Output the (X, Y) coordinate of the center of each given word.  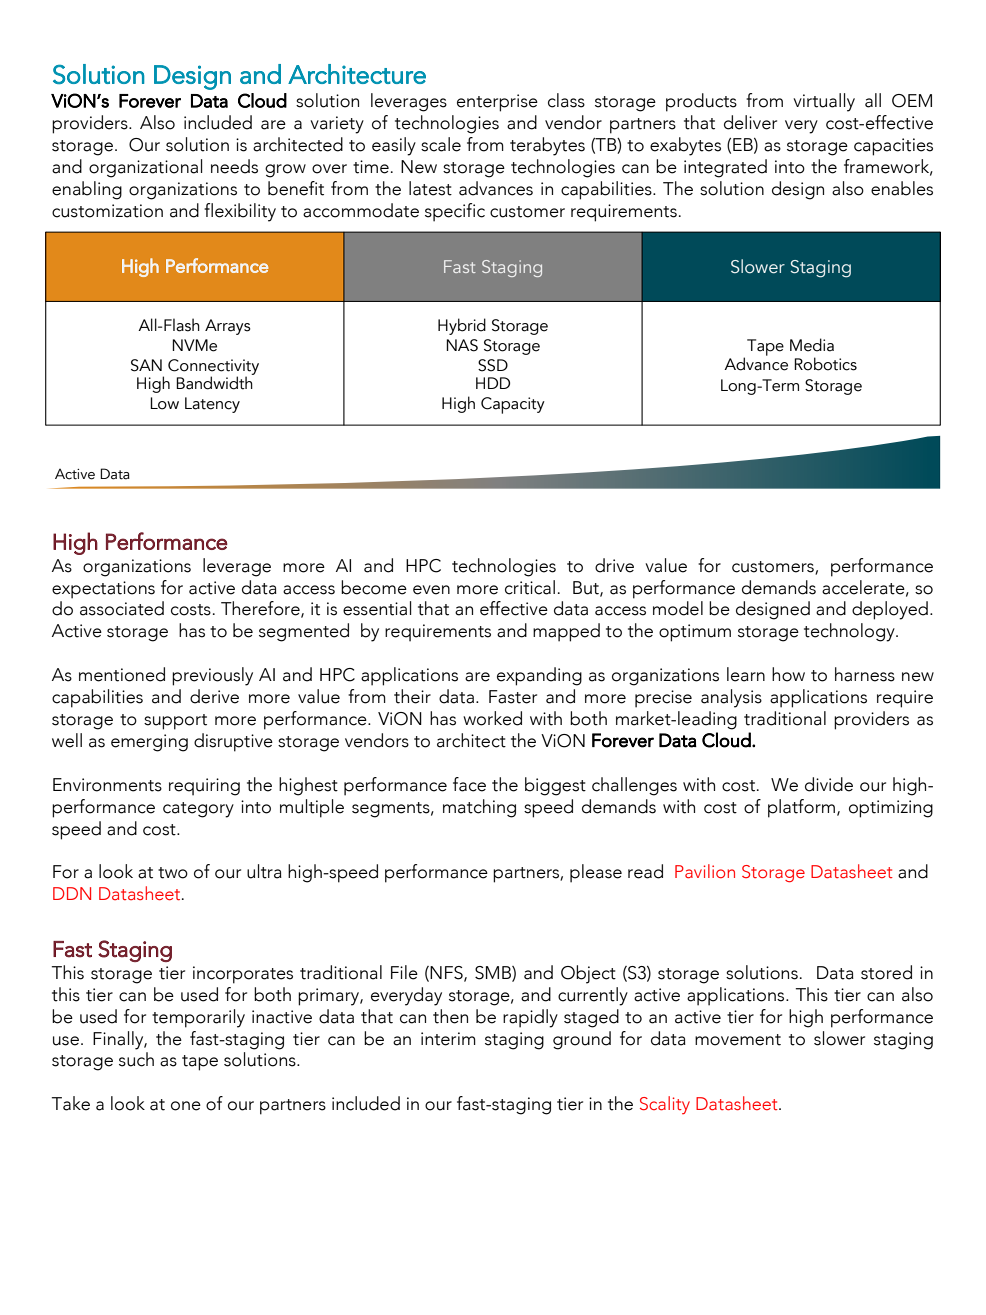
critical (530, 587)
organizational (146, 168)
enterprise (497, 103)
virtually (824, 102)
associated (122, 608)
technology (850, 632)
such (136, 1059)
